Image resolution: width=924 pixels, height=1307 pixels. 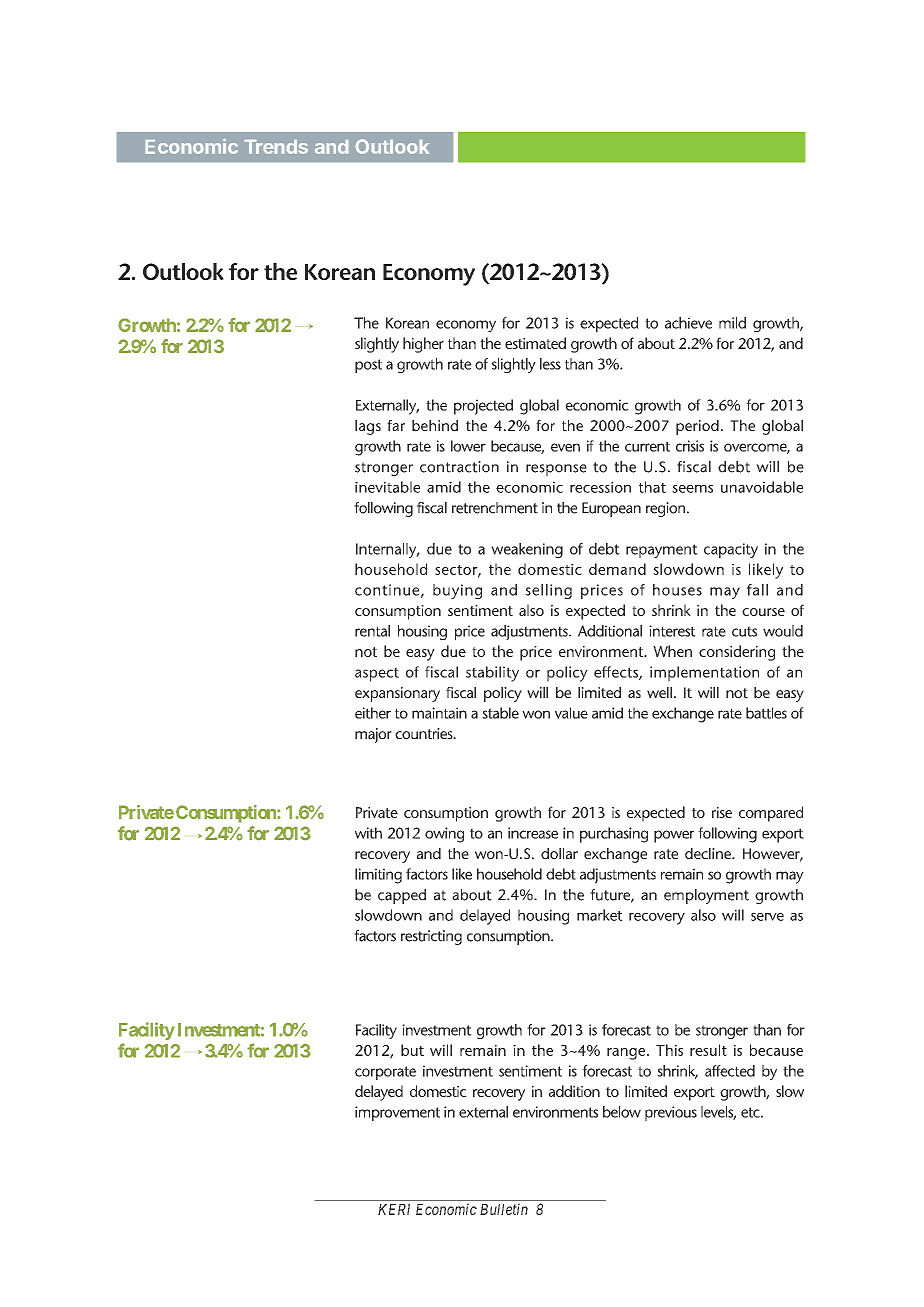 I want to click on implementation, so click(x=704, y=674).
